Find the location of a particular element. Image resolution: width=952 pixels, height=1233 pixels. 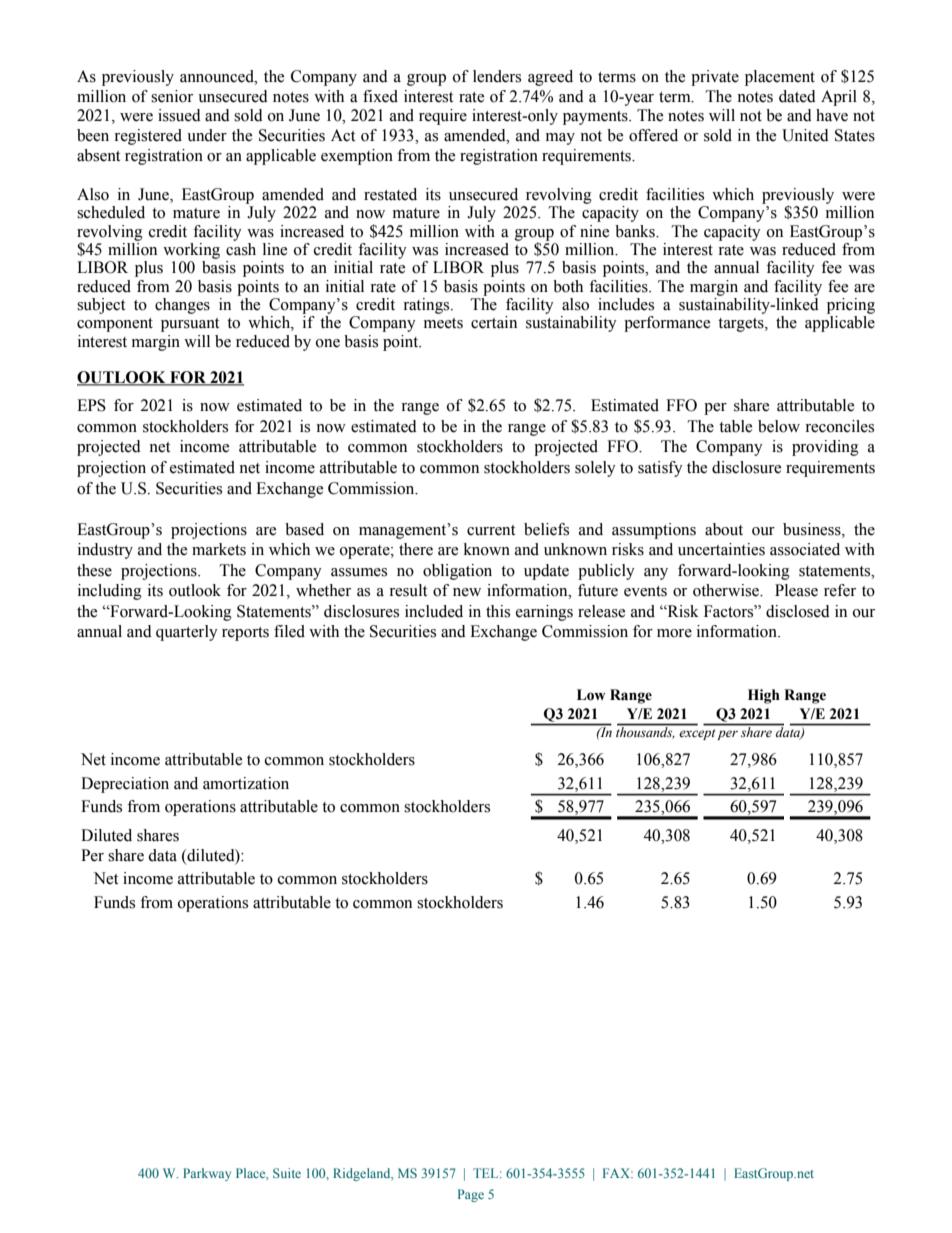

dated is located at coordinates (797, 96).
